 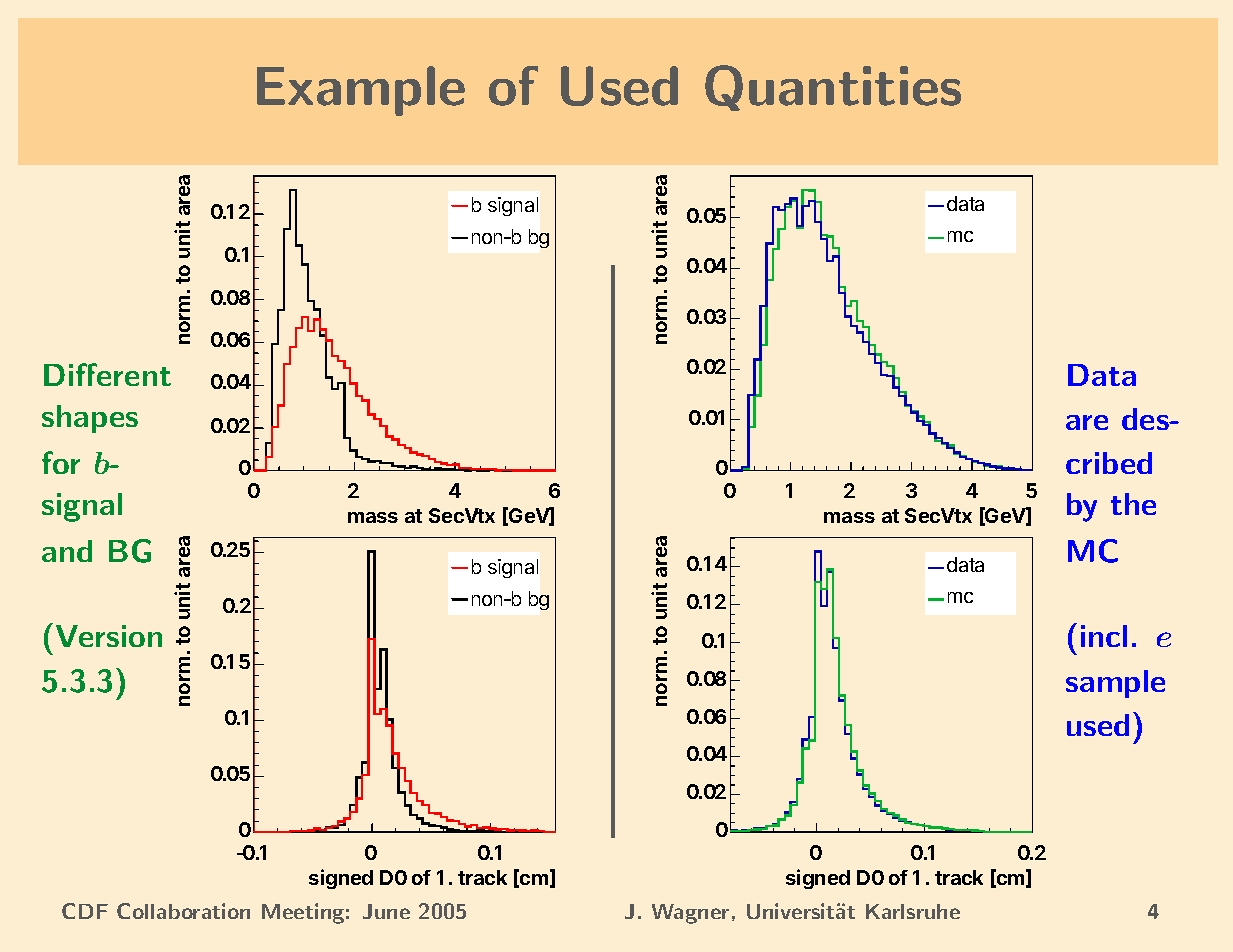 I want to click on for, so click(x=61, y=462).
